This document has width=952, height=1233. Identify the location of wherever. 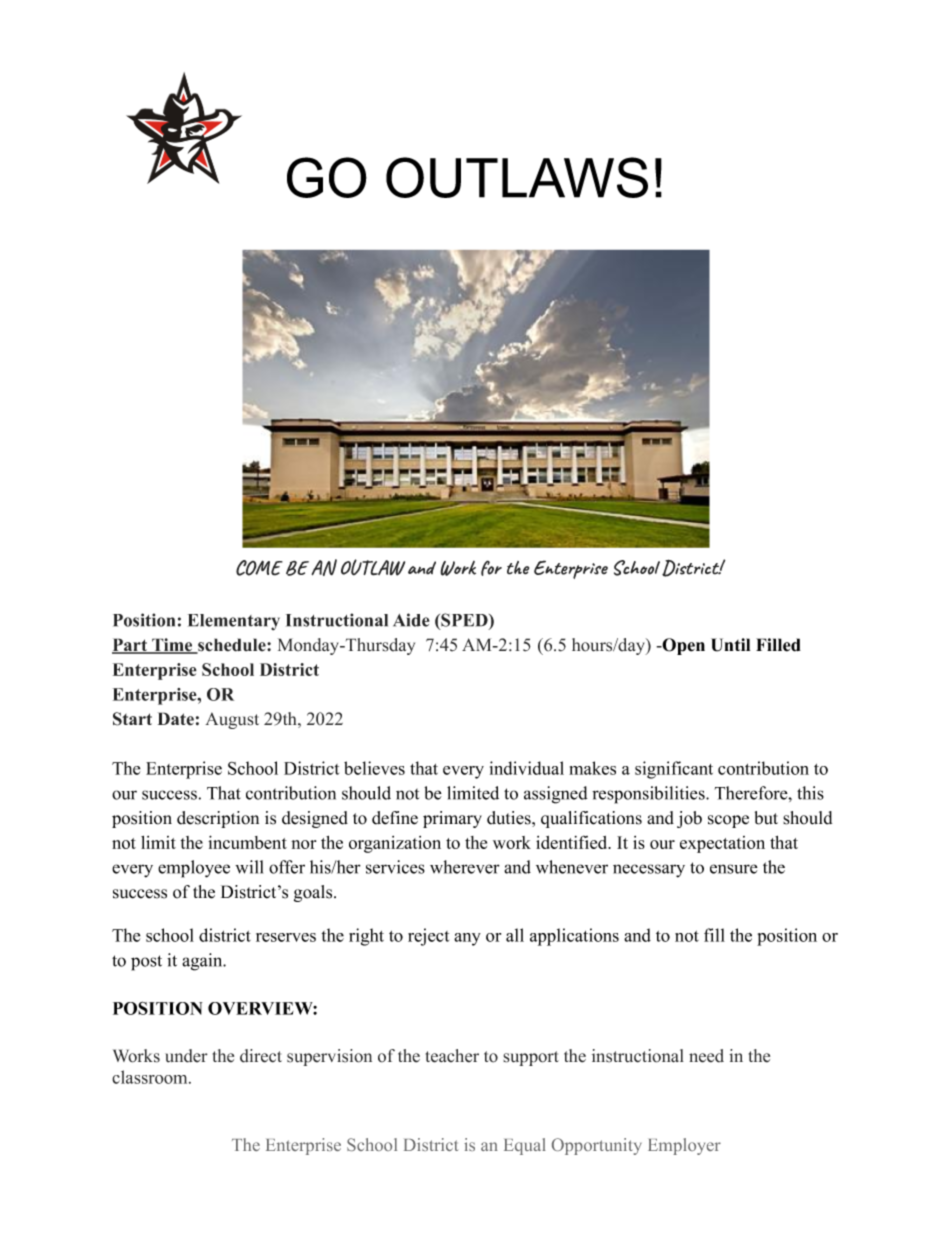
(465, 867).
